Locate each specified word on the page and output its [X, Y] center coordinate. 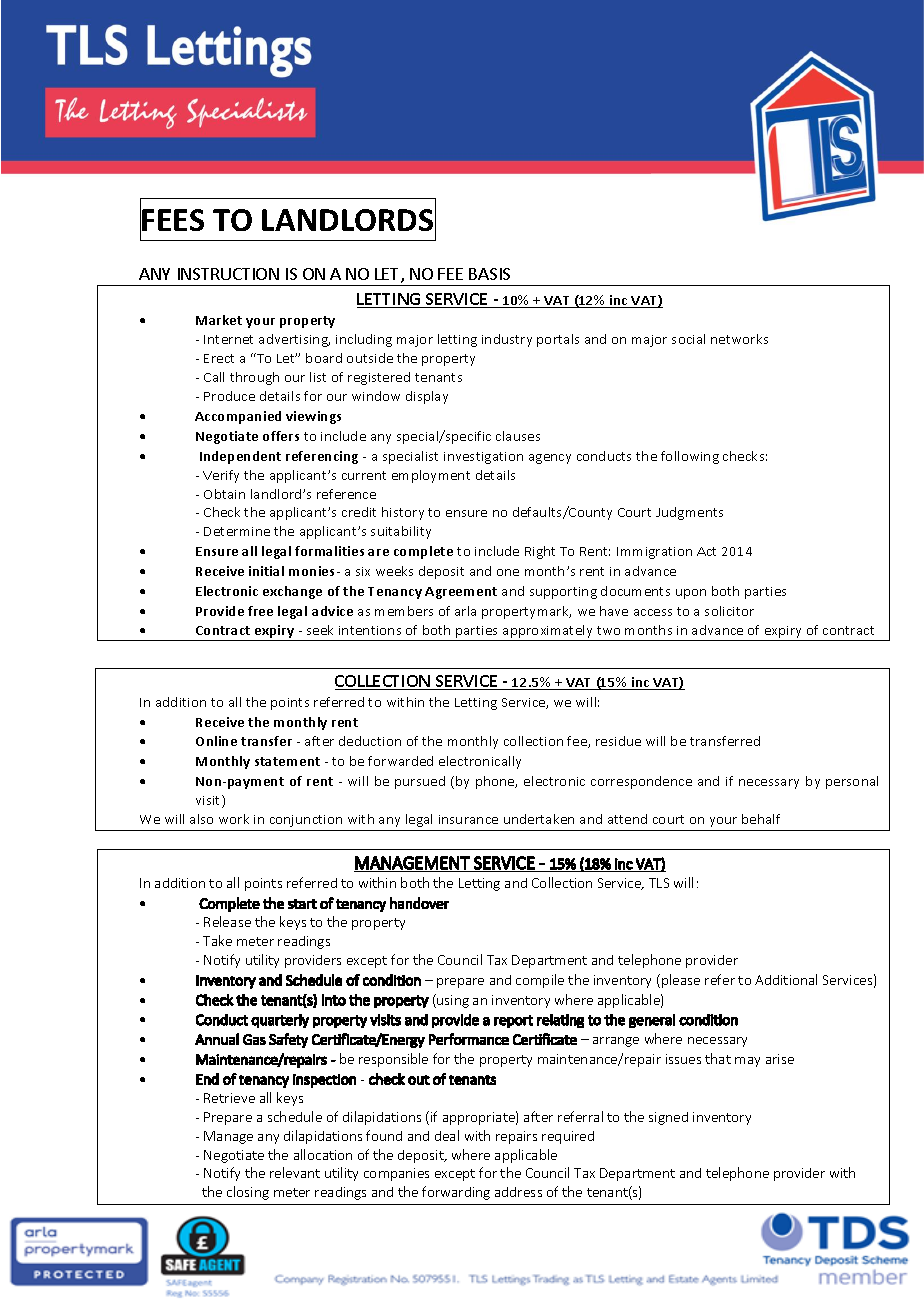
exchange [292, 592]
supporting [563, 593]
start [302, 904]
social [688, 339]
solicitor [729, 611]
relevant [295, 1172]
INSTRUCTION [228, 274]
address [518, 1192]
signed [668, 1118]
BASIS [489, 274]
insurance [468, 819]
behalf [761, 819]
